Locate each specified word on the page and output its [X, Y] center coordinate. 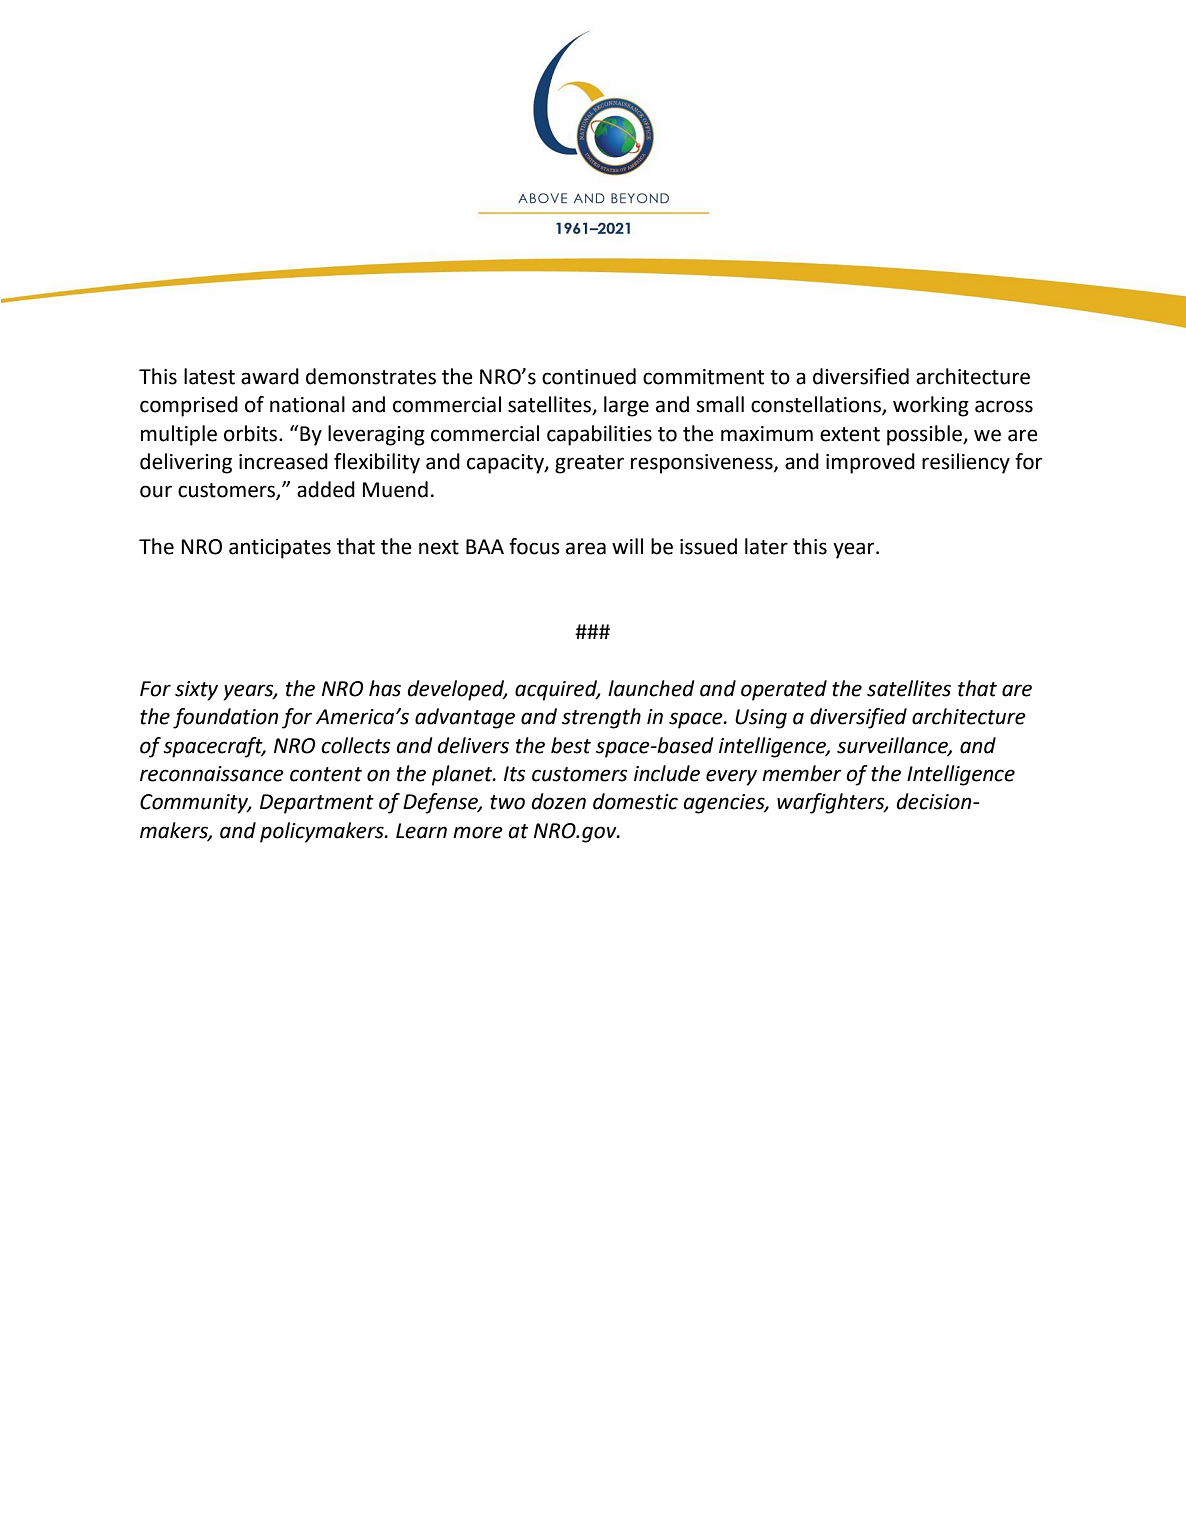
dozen [559, 801]
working [931, 406]
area [586, 548]
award [270, 376]
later [766, 546]
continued [589, 376]
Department [317, 804]
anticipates [280, 549]
